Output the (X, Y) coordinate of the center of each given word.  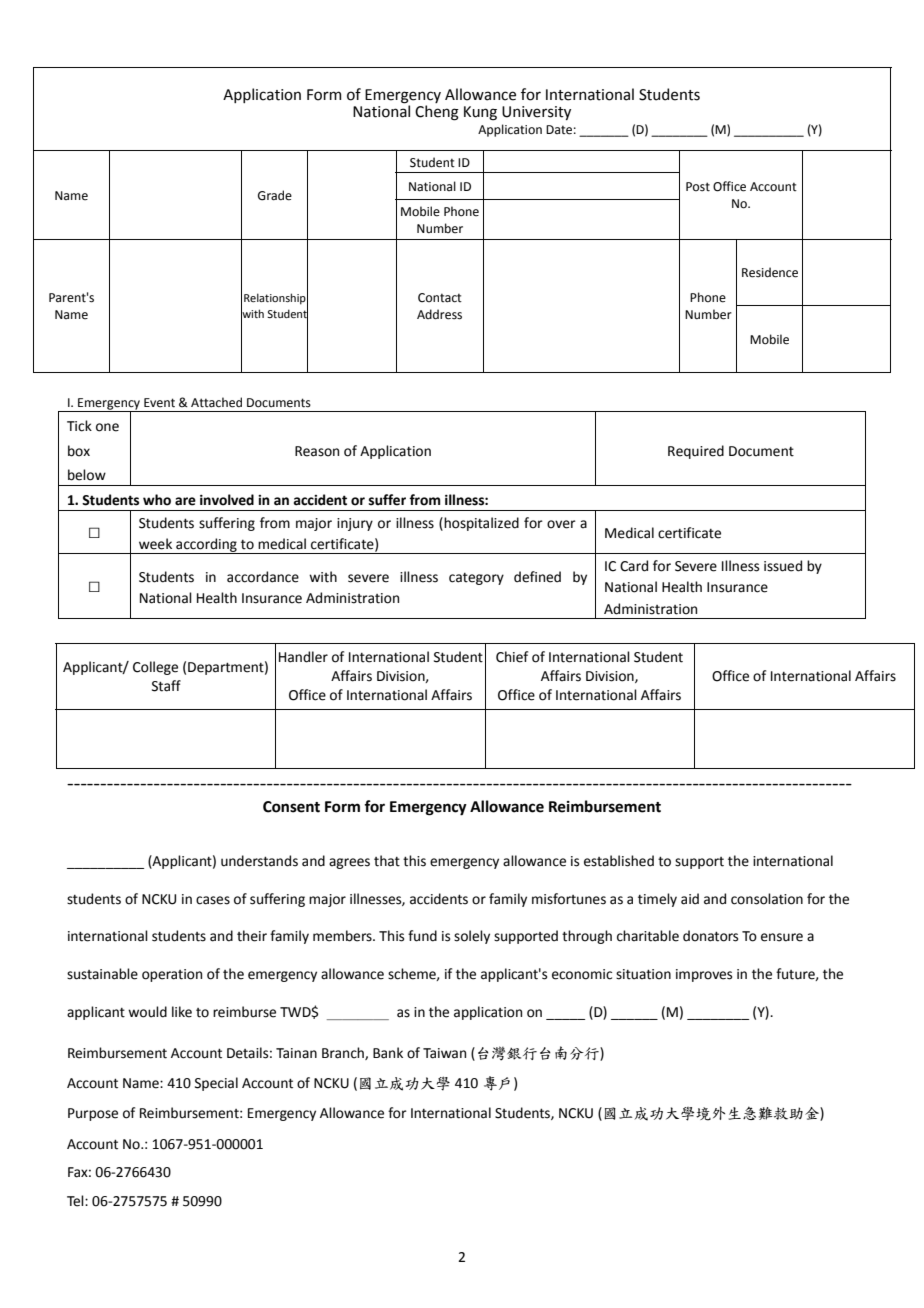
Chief (512, 657)
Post (698, 187)
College (155, 668)
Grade (275, 195)
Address (439, 314)
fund (422, 936)
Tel (76, 1201)
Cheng (437, 113)
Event (159, 403)
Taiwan (444, 1053)
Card (634, 566)
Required (696, 452)
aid (690, 899)
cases (213, 900)
